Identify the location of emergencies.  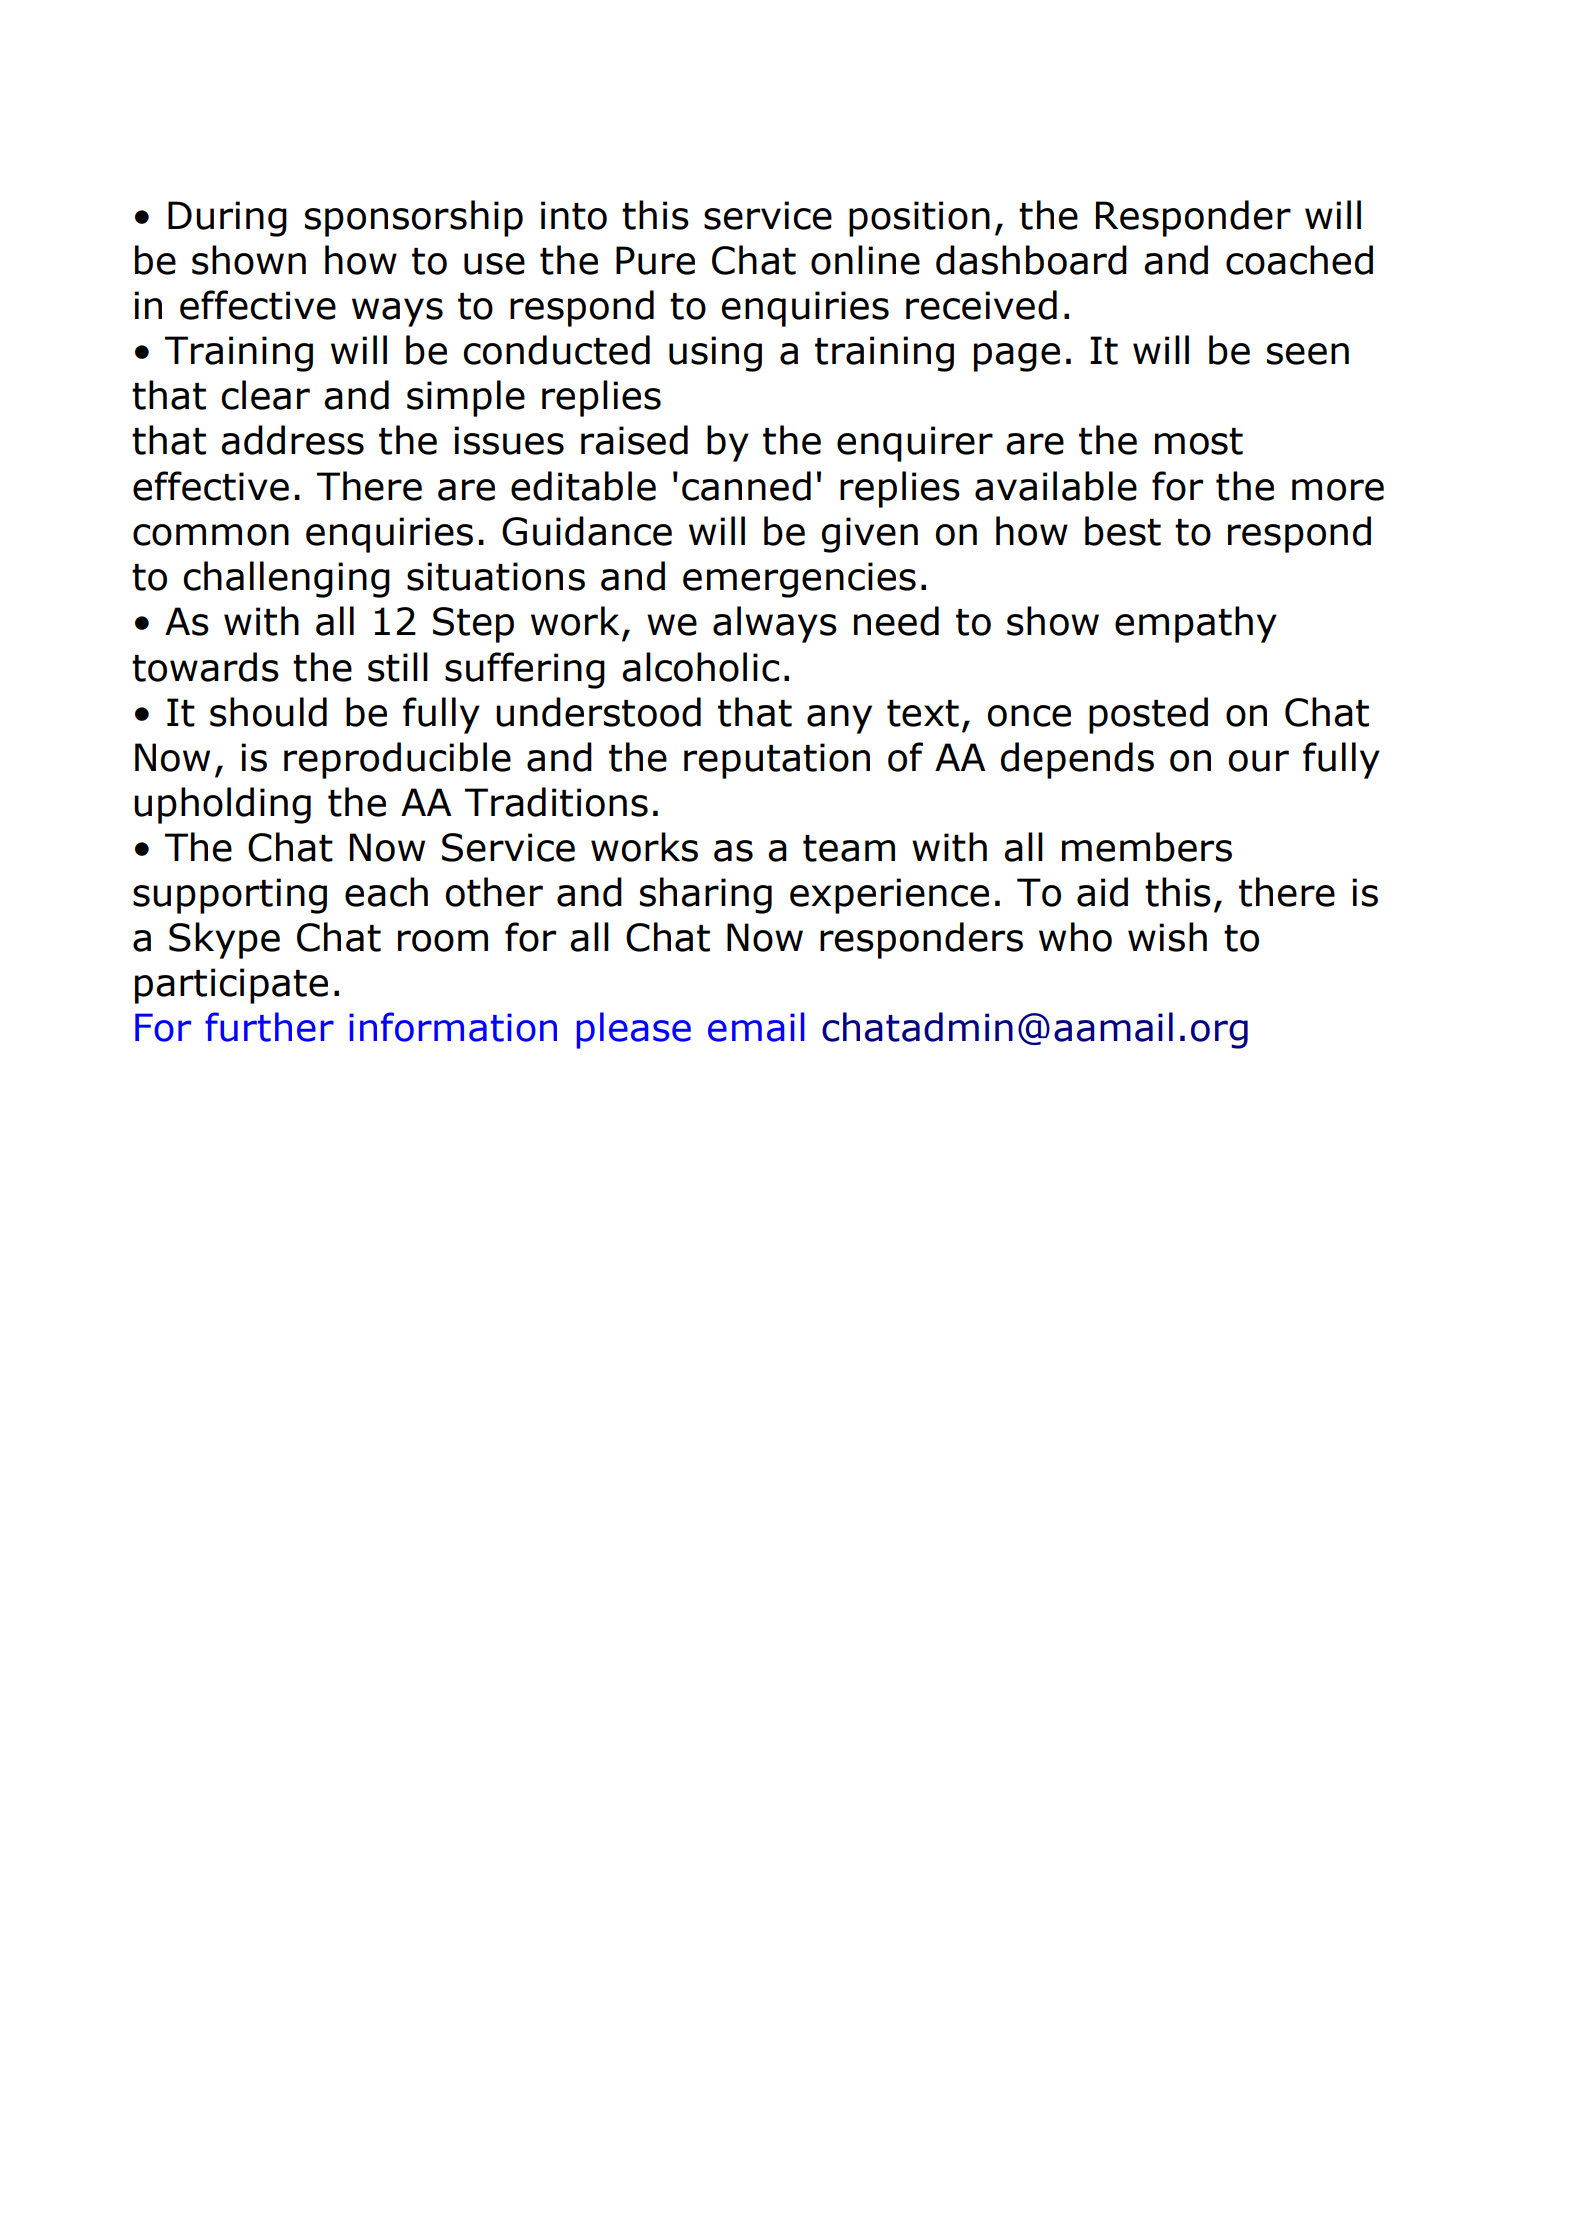
(799, 580).
